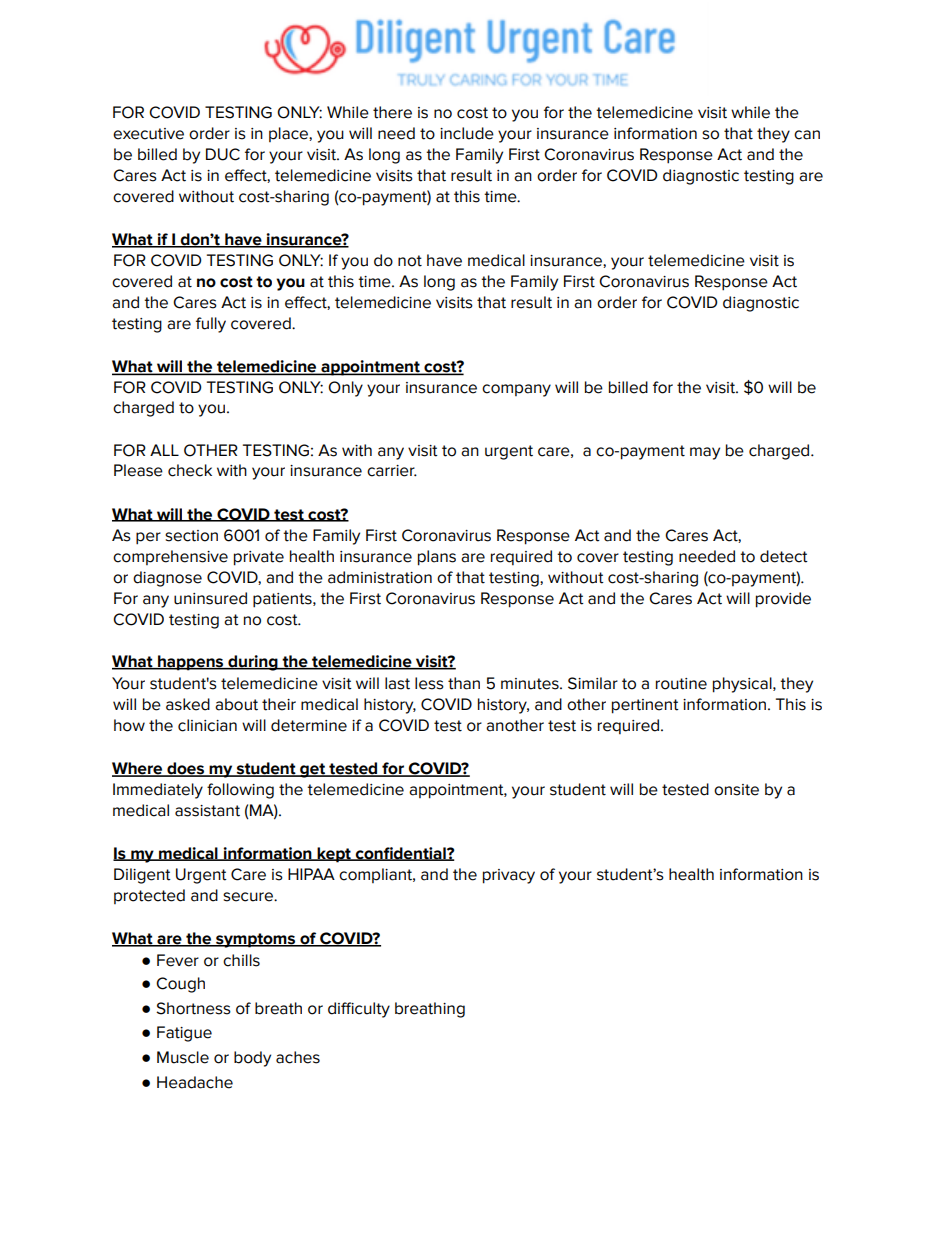 The width and height of the image is (952, 1233). What do you see at coordinates (223, 154) in the image?
I see `DUC` at bounding box center [223, 154].
